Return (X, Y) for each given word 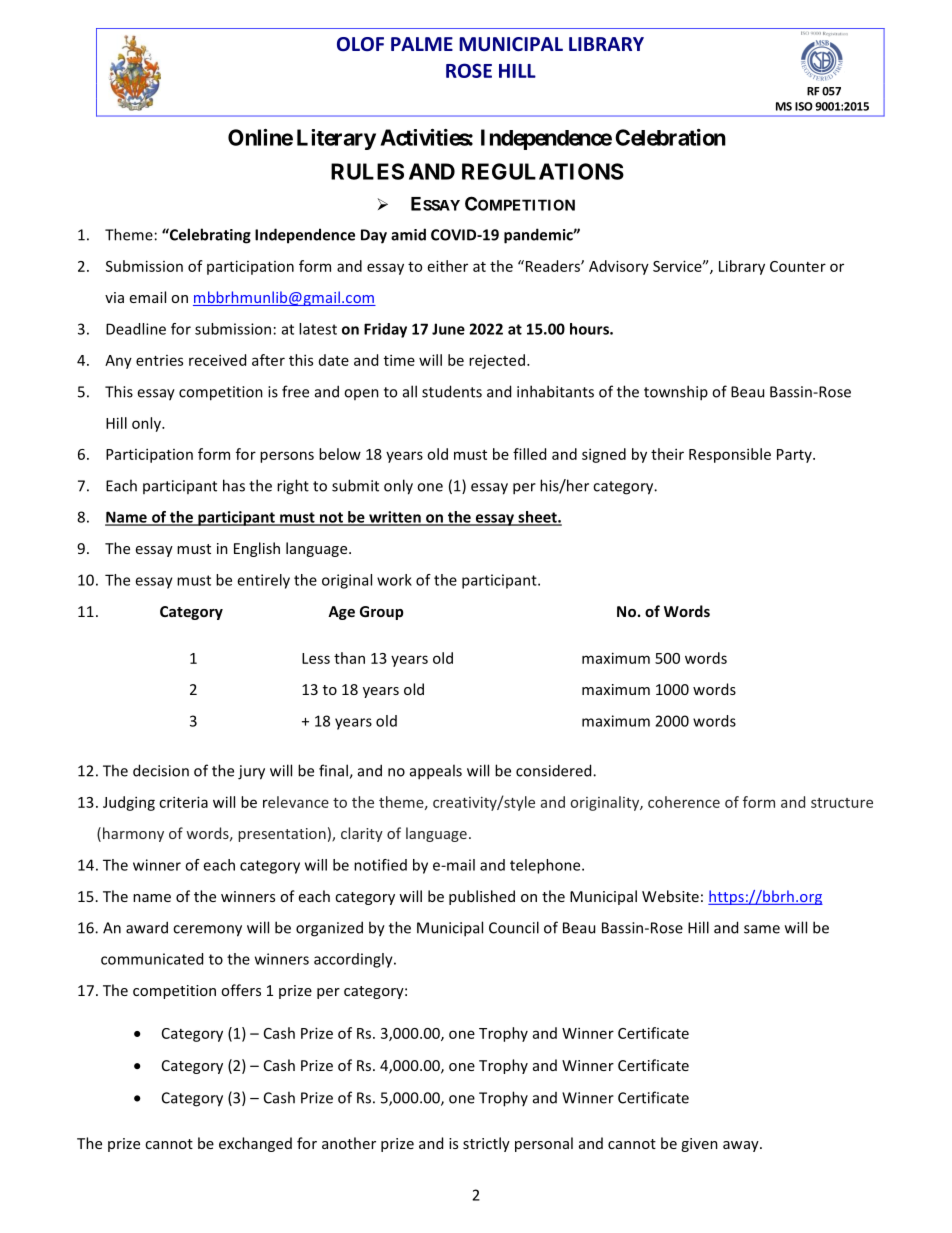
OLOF (360, 44)
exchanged (255, 1144)
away (742, 1146)
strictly (486, 1144)
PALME (422, 44)
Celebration (670, 137)
